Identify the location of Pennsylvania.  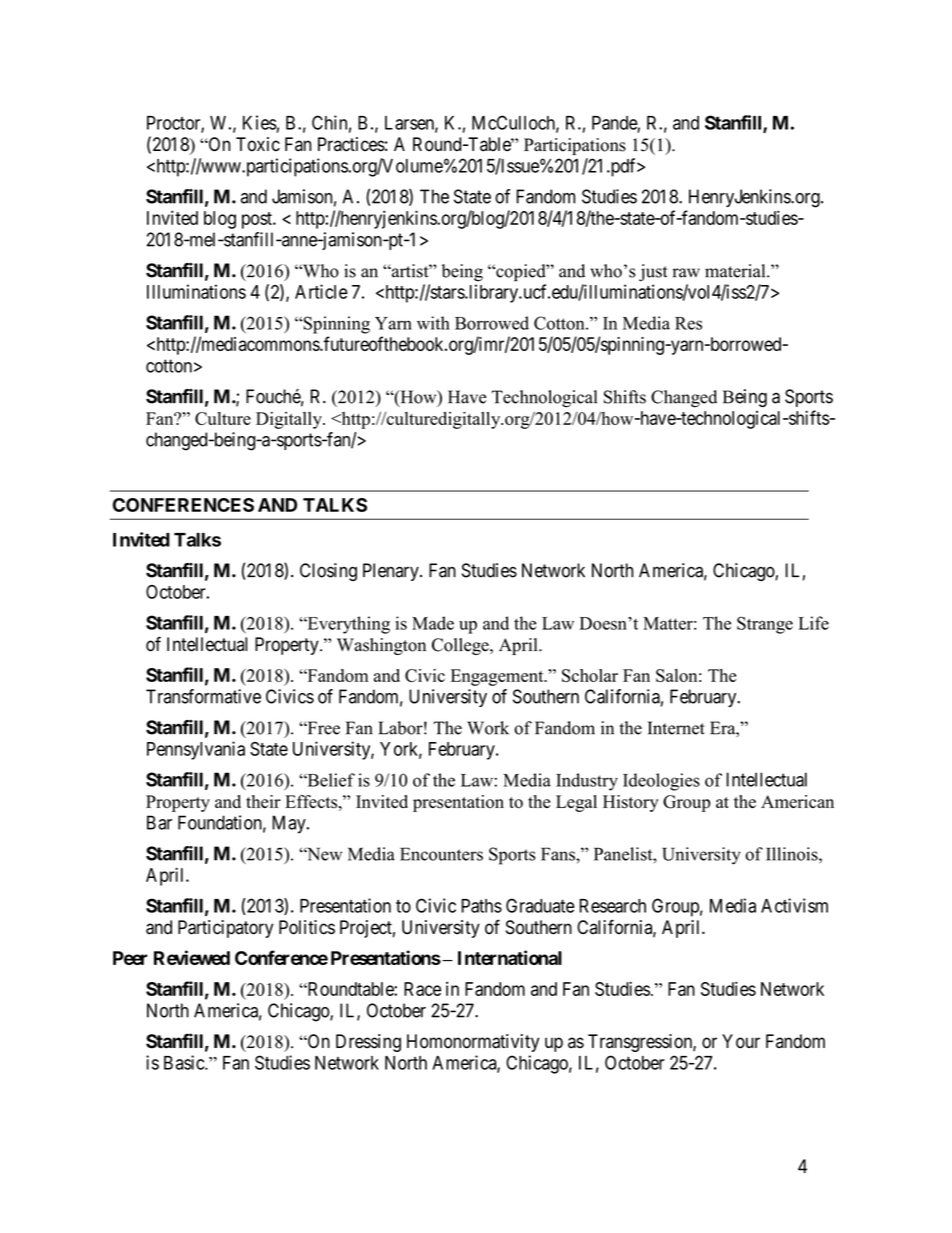
(196, 750).
